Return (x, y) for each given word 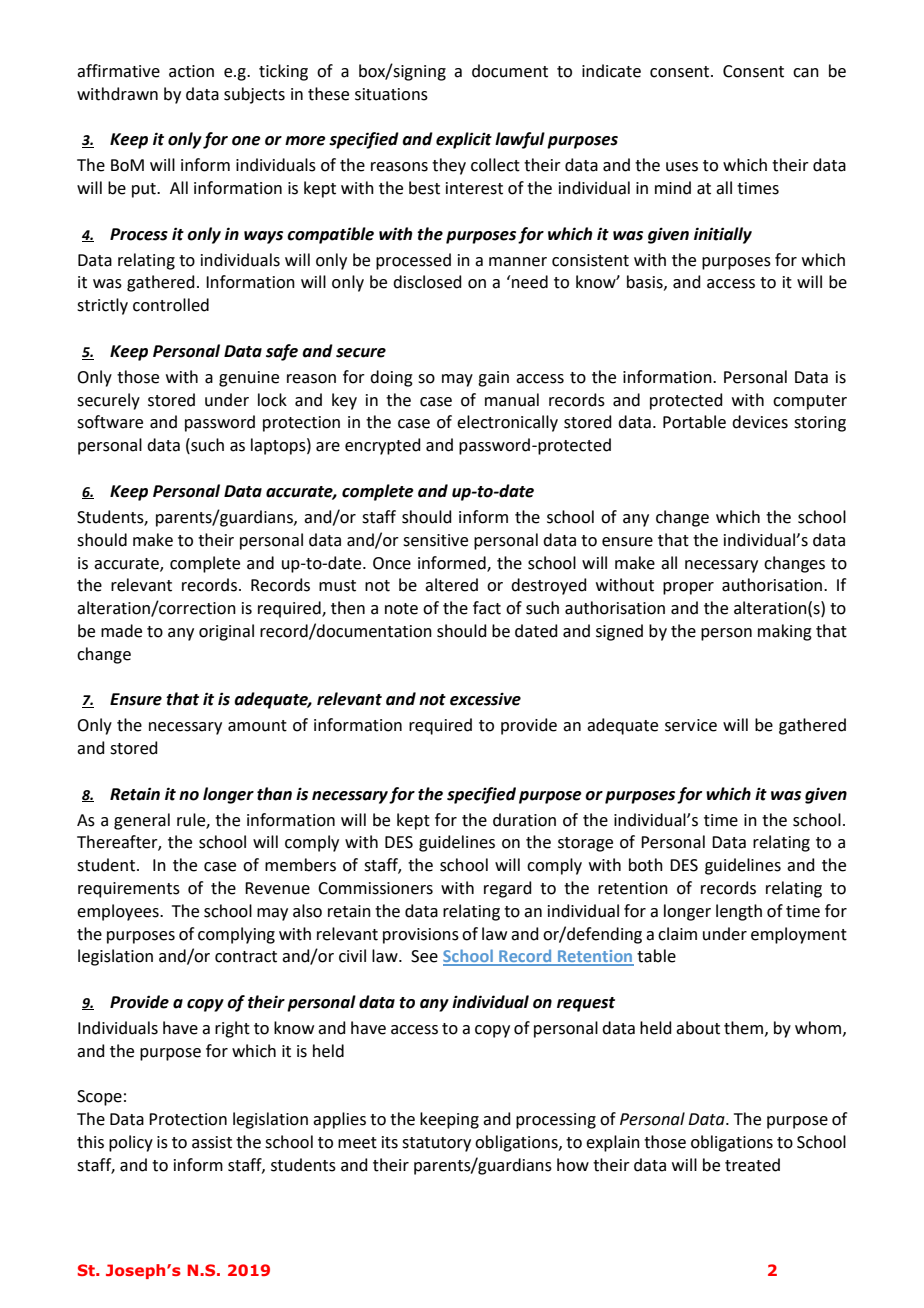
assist (212, 1142)
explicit (464, 140)
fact (487, 608)
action (191, 71)
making (785, 632)
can (806, 73)
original (226, 632)
